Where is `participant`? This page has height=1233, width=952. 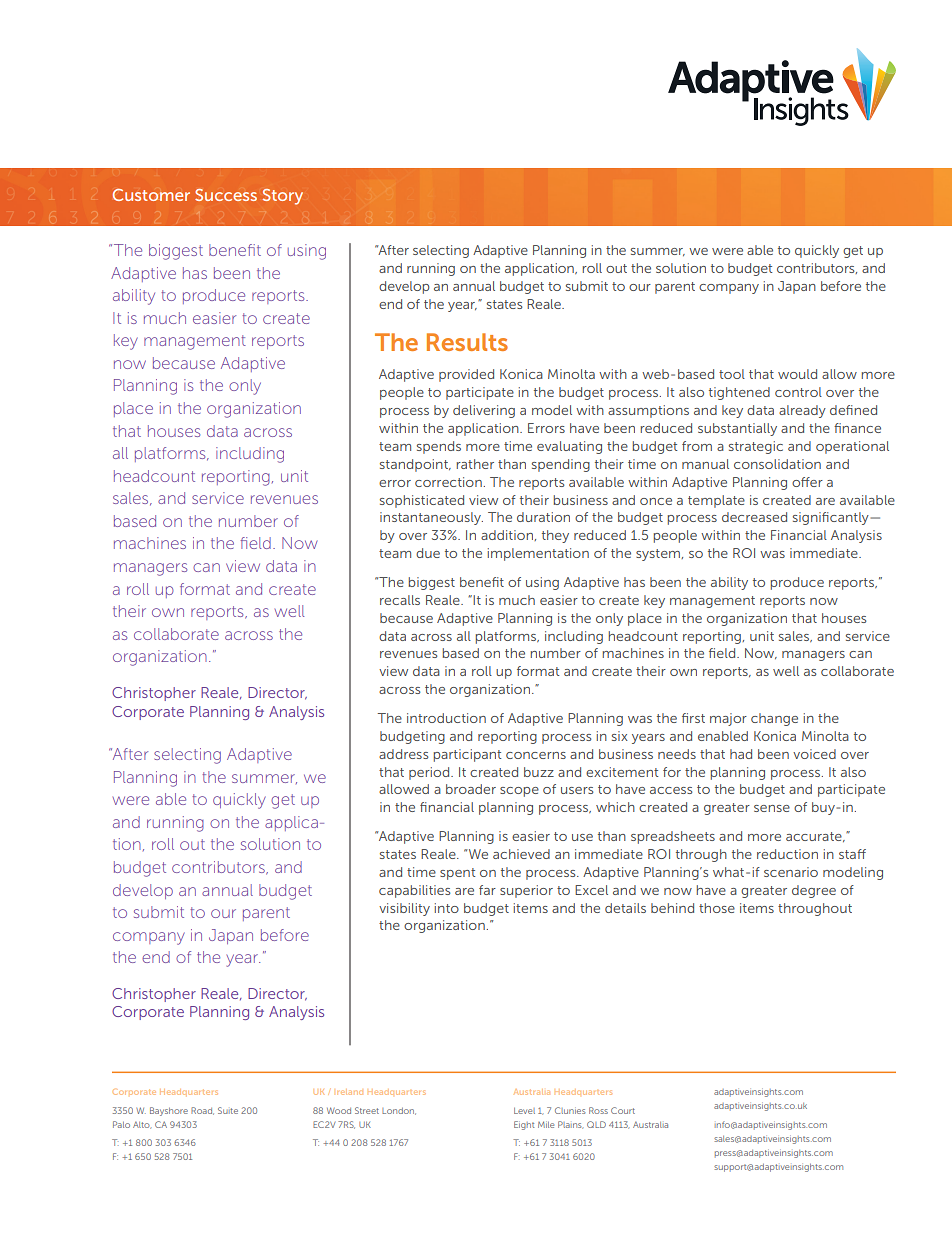 participant is located at coordinates (467, 755).
